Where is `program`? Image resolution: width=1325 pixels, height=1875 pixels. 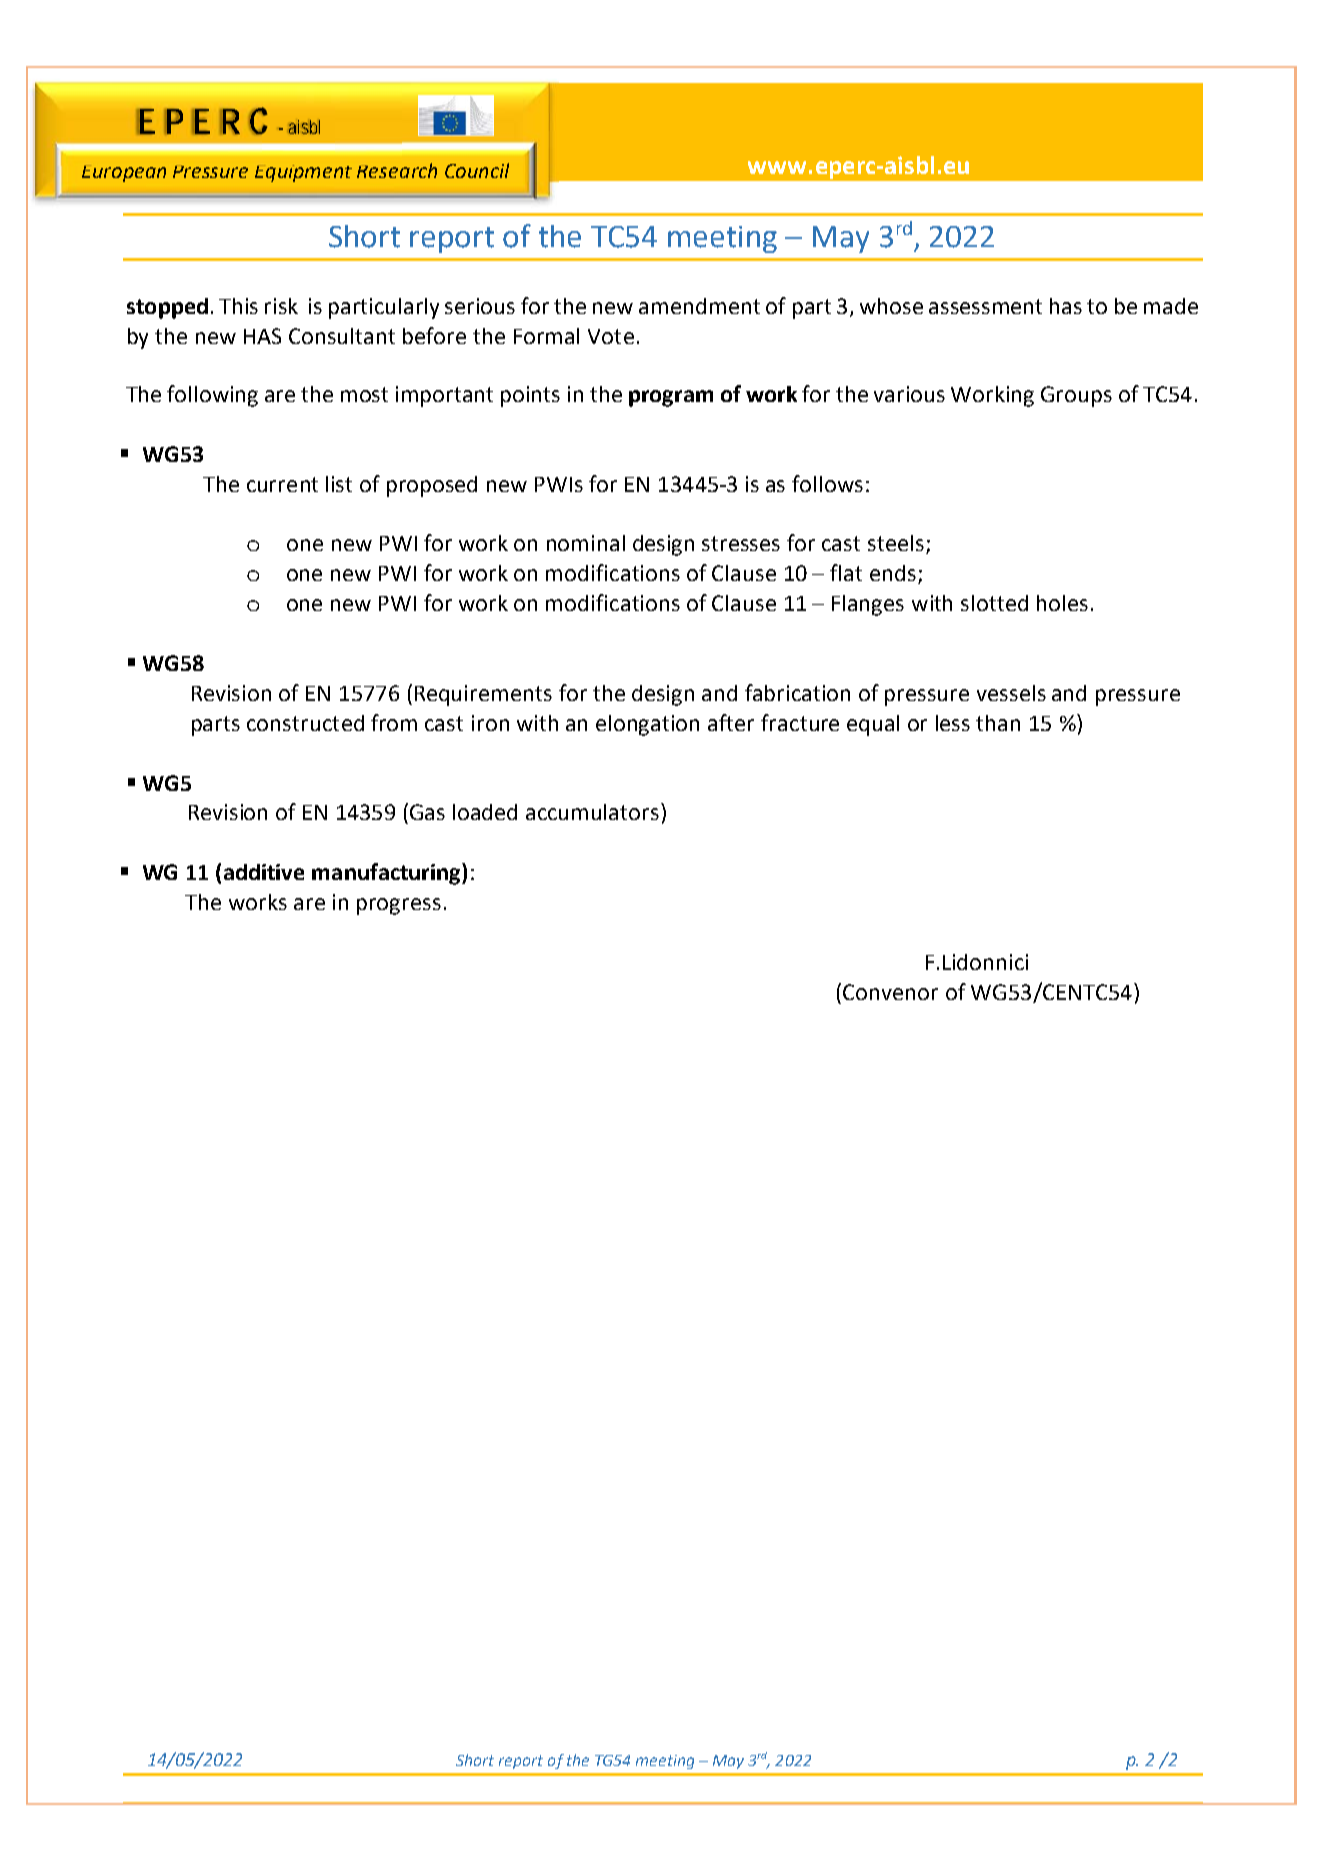
program is located at coordinates (671, 398).
